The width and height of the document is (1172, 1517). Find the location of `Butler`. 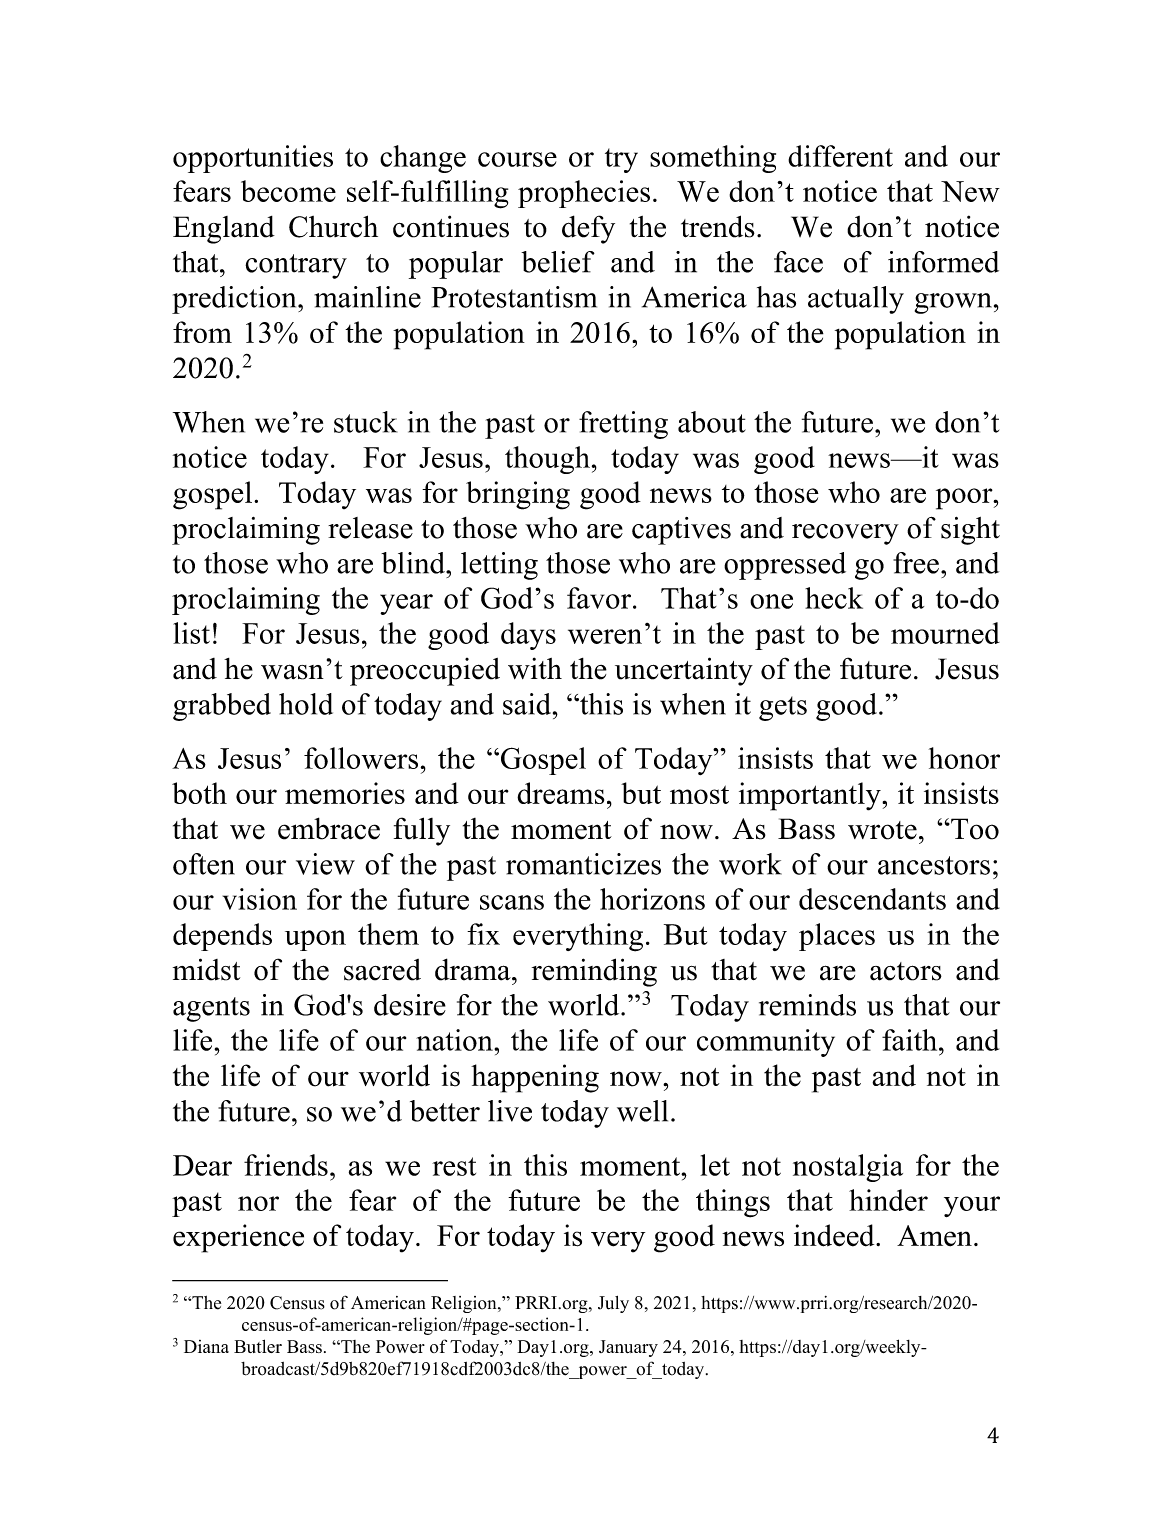

Butler is located at coordinates (258, 1346).
